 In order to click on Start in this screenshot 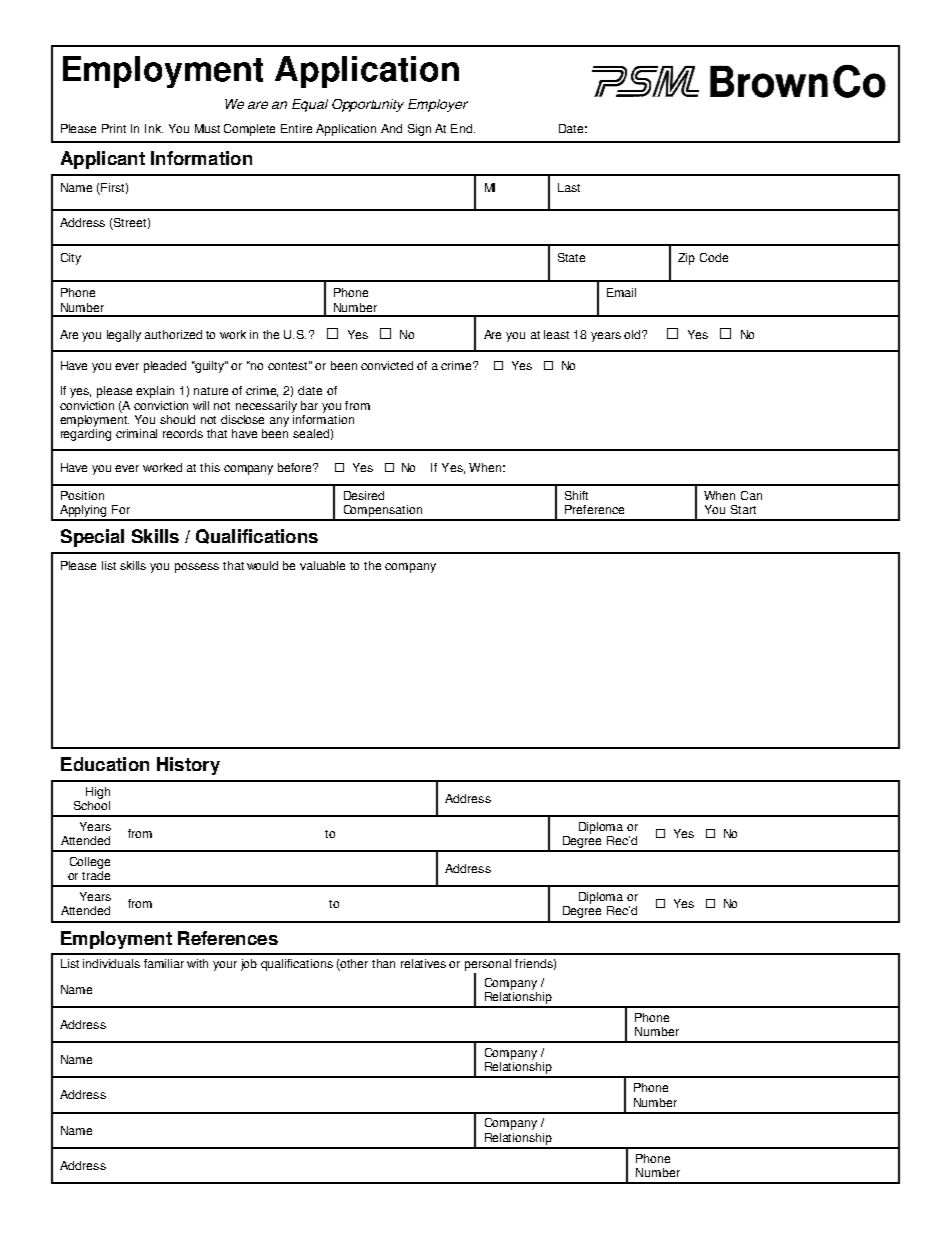, I will do `click(743, 509)`.
